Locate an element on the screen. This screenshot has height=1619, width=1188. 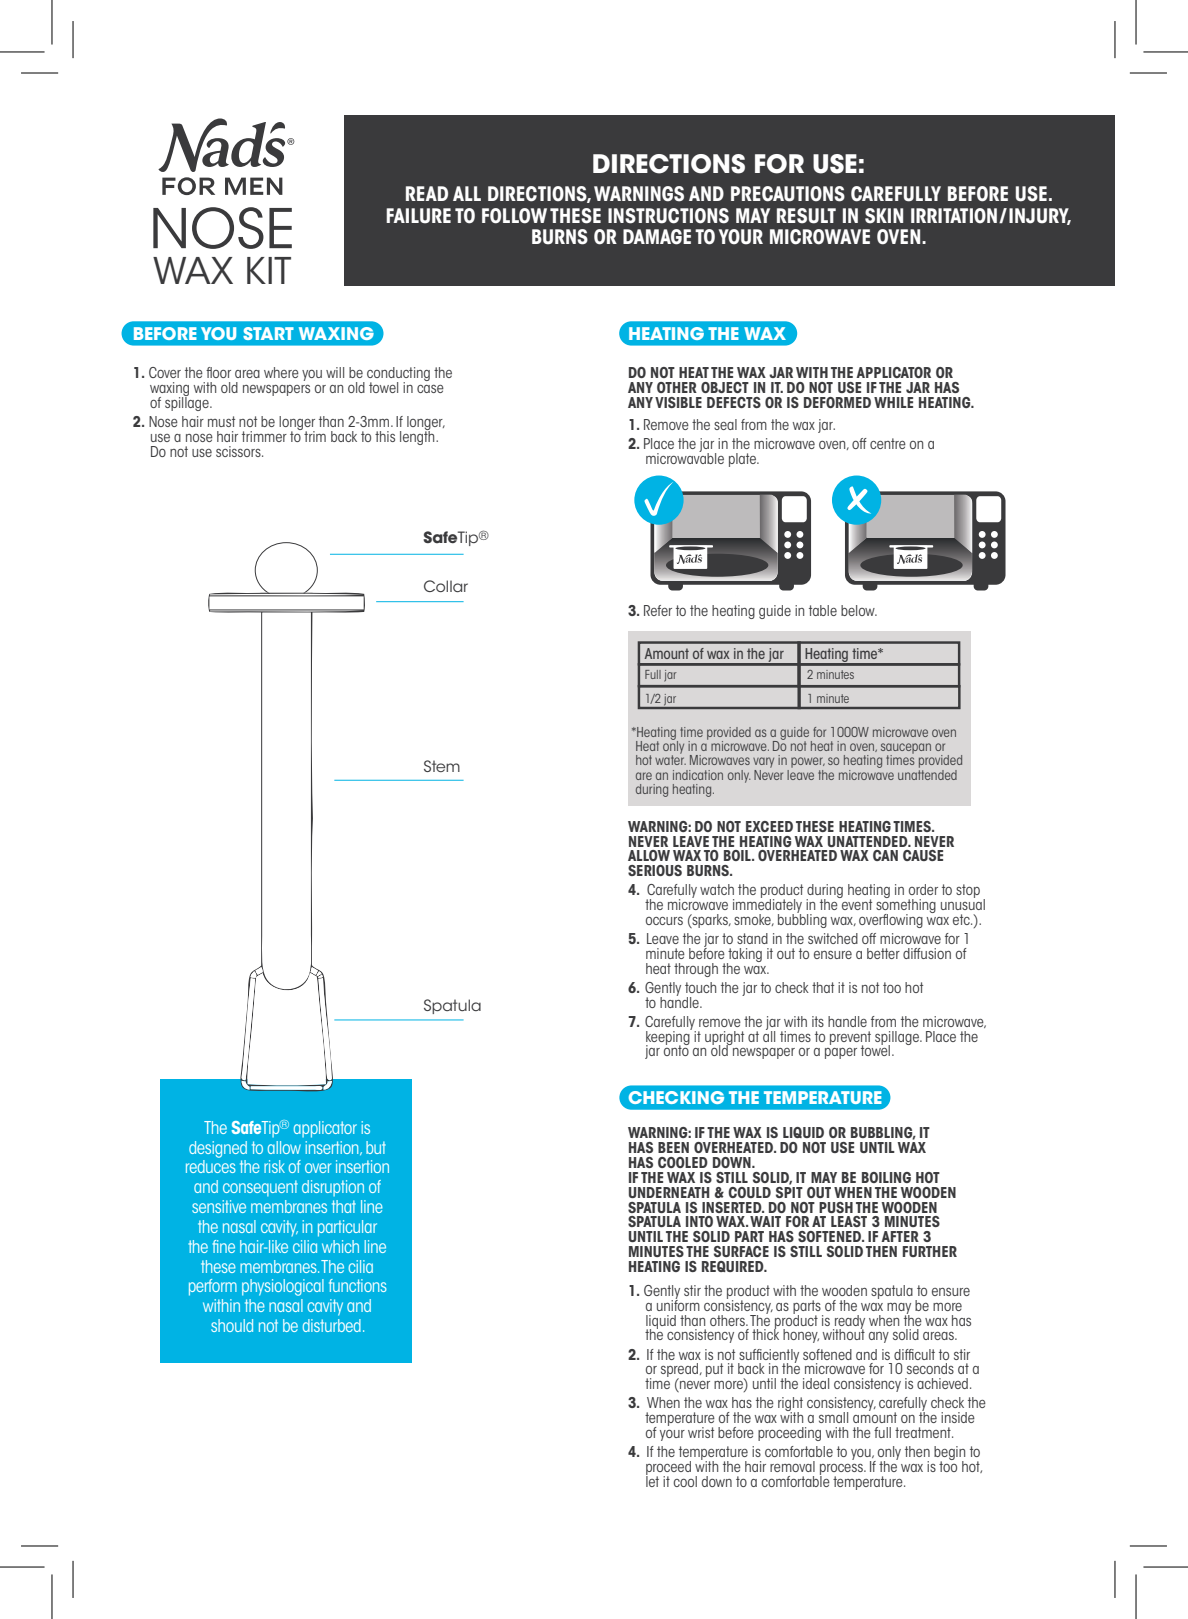
occurs is located at coordinates (664, 921).
